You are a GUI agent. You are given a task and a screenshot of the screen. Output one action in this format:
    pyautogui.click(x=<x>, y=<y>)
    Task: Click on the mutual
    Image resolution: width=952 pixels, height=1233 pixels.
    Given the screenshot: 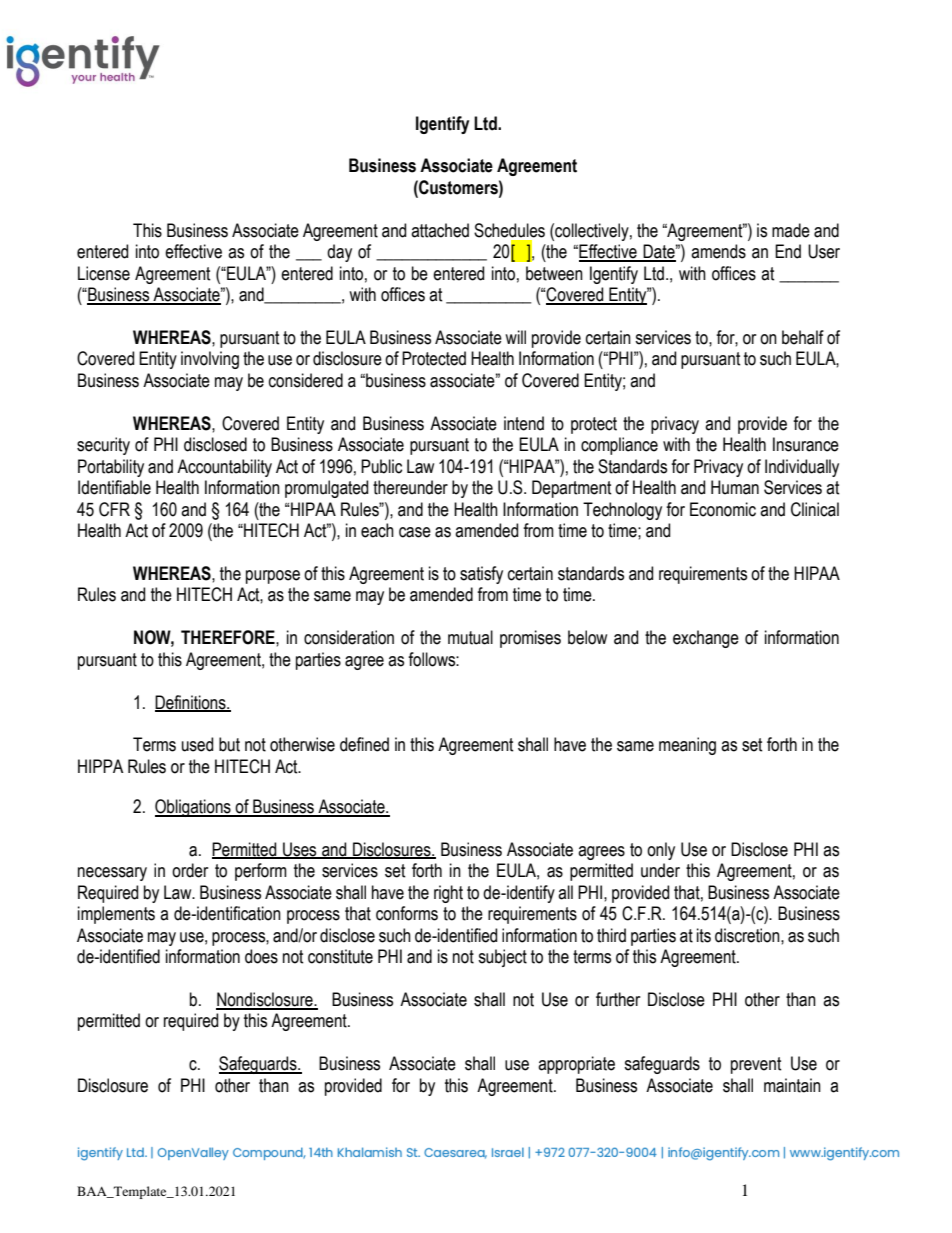 What is the action you would take?
    pyautogui.click(x=470, y=637)
